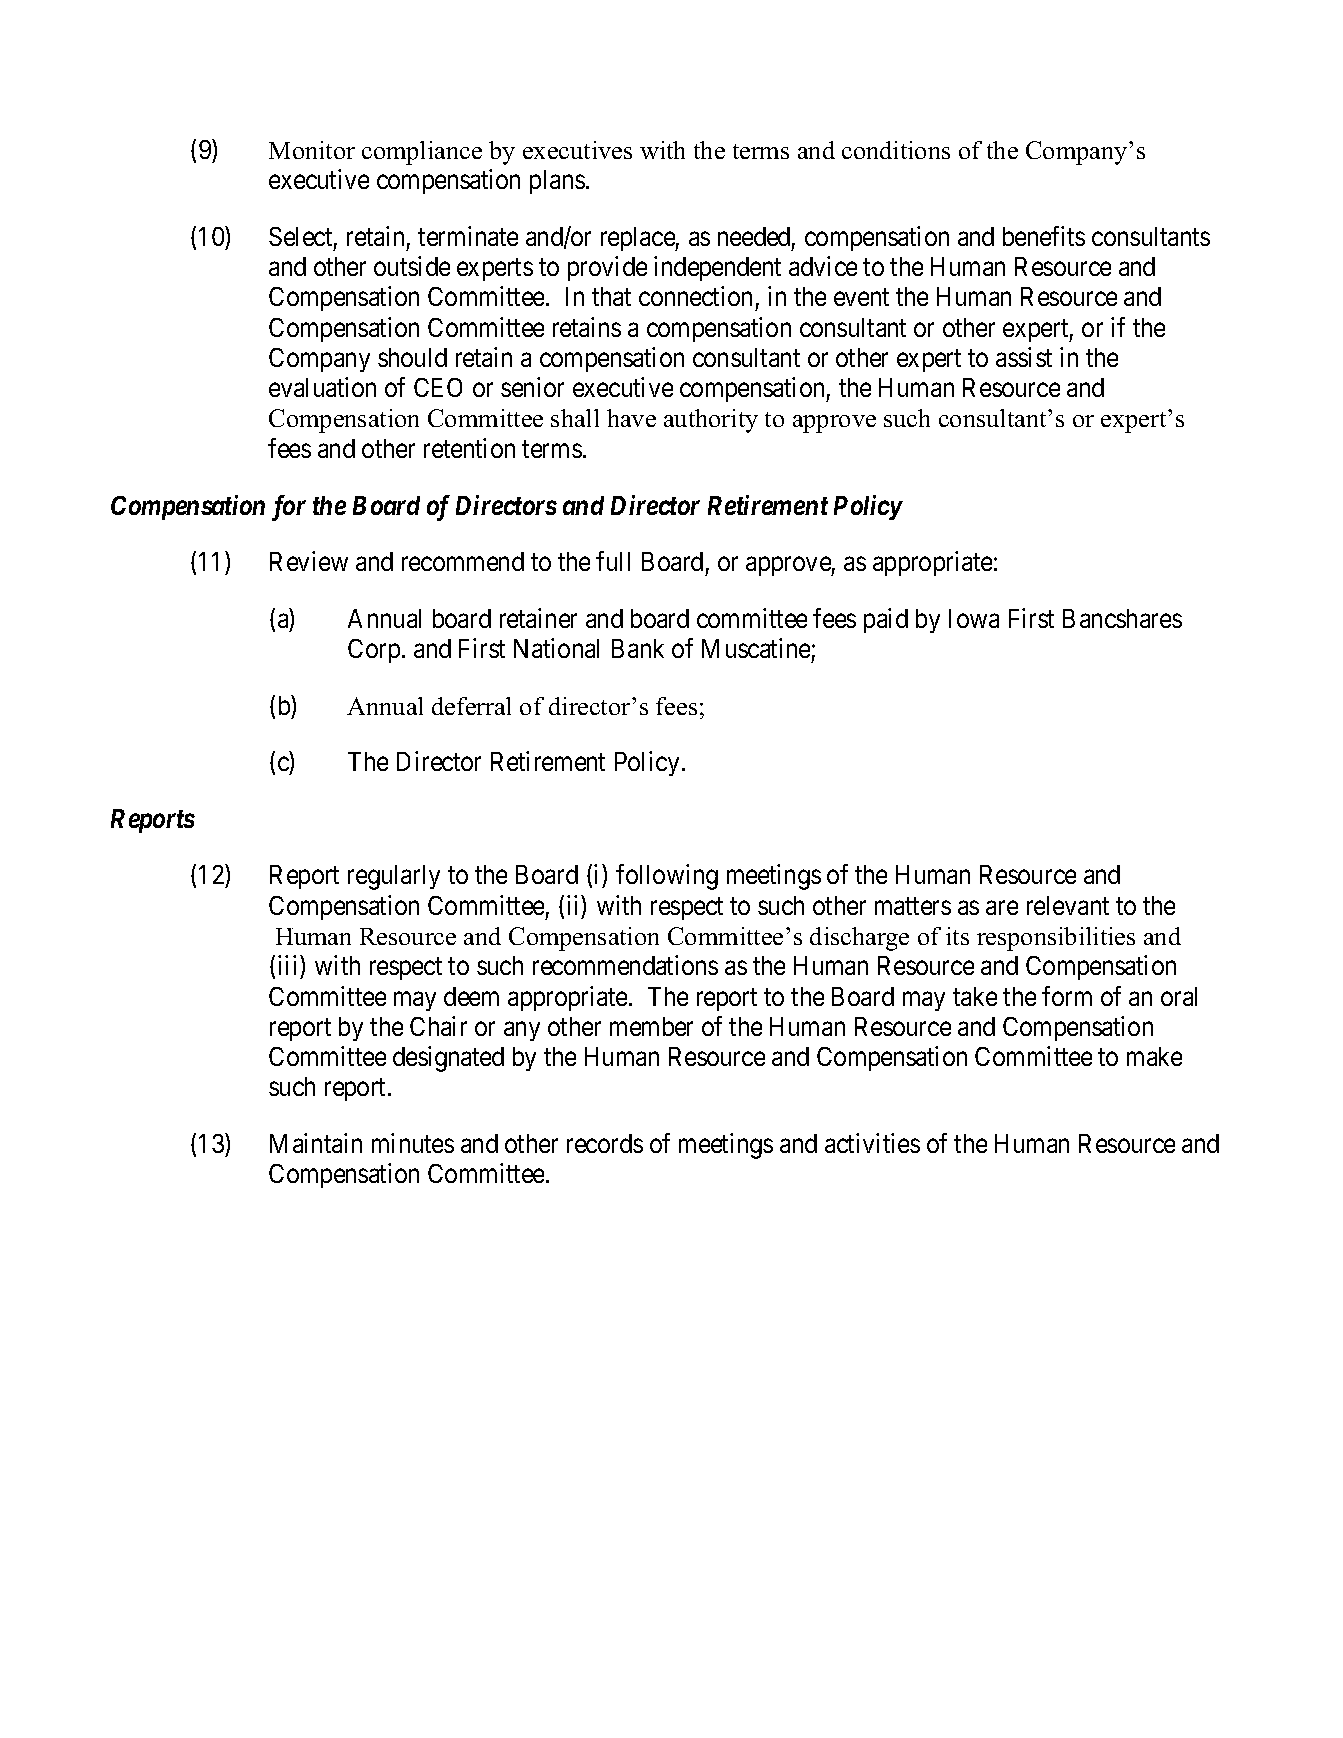  Describe the element at coordinates (717, 268) in the screenshot. I see `independent` at that location.
